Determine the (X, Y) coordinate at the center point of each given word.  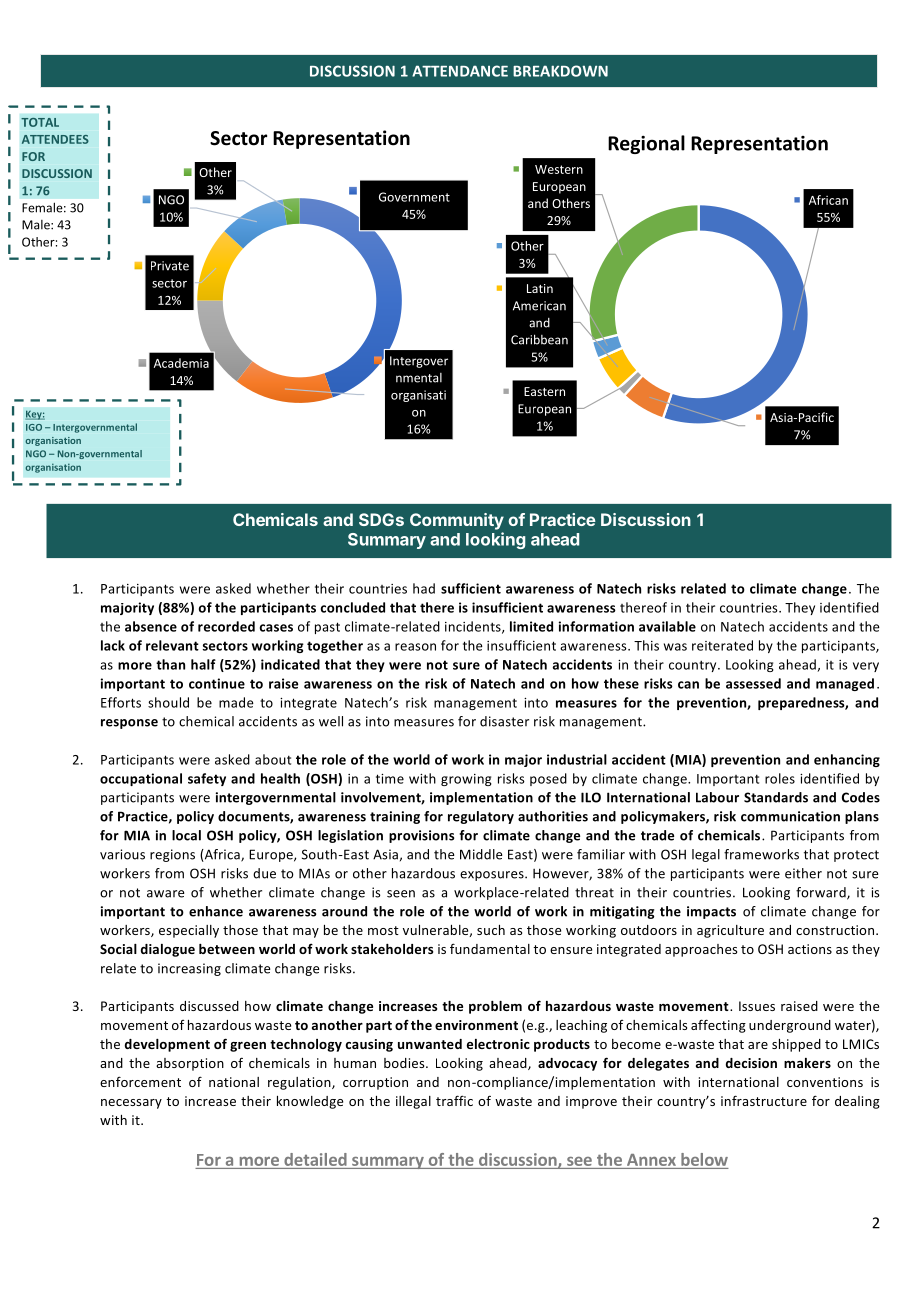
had (424, 588)
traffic (454, 1100)
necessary (131, 1104)
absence (151, 626)
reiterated (722, 645)
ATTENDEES (55, 139)
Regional (646, 144)
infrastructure (764, 1100)
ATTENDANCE (460, 71)
